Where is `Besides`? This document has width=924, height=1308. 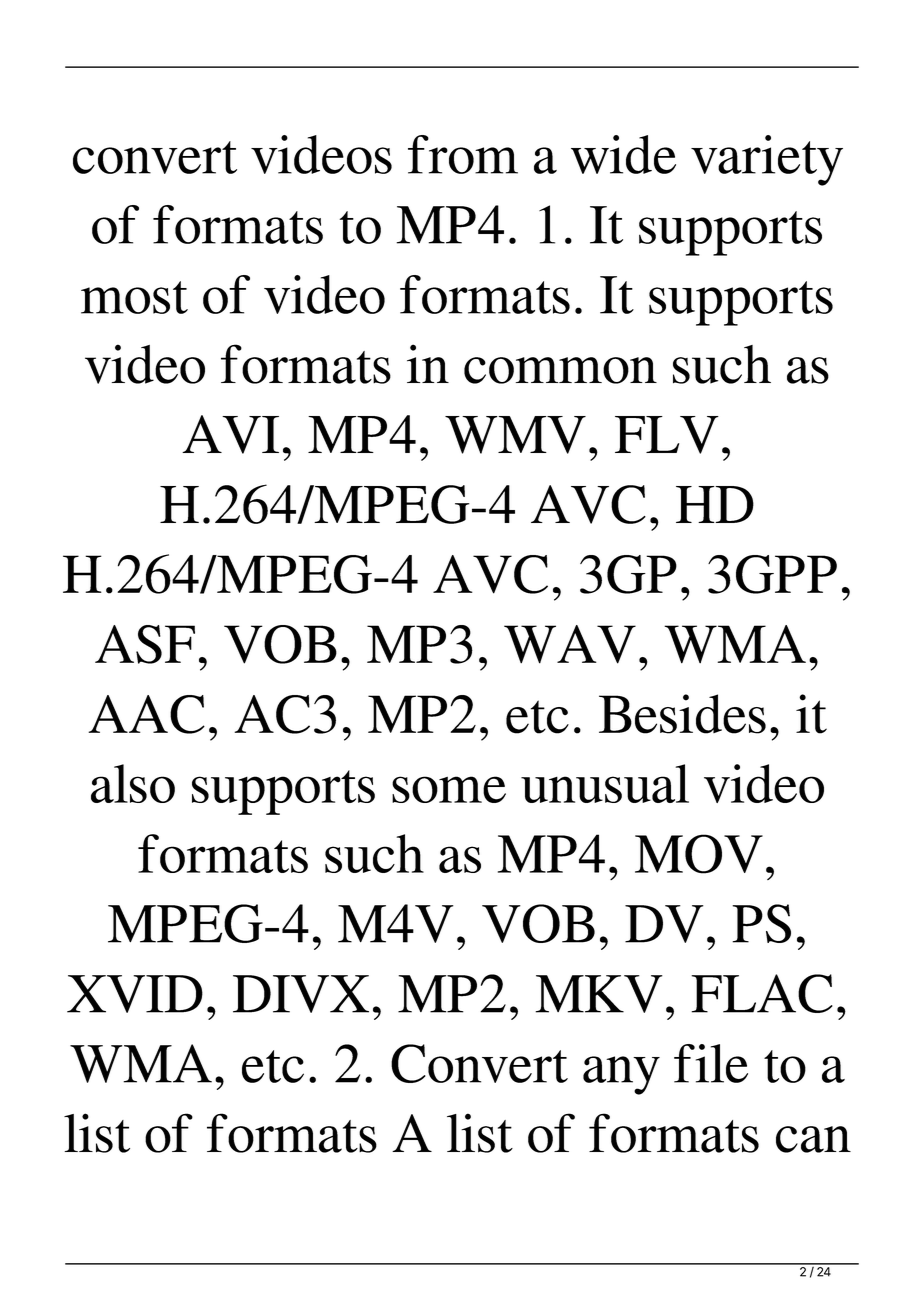
Besides is located at coordinates (682, 714).
